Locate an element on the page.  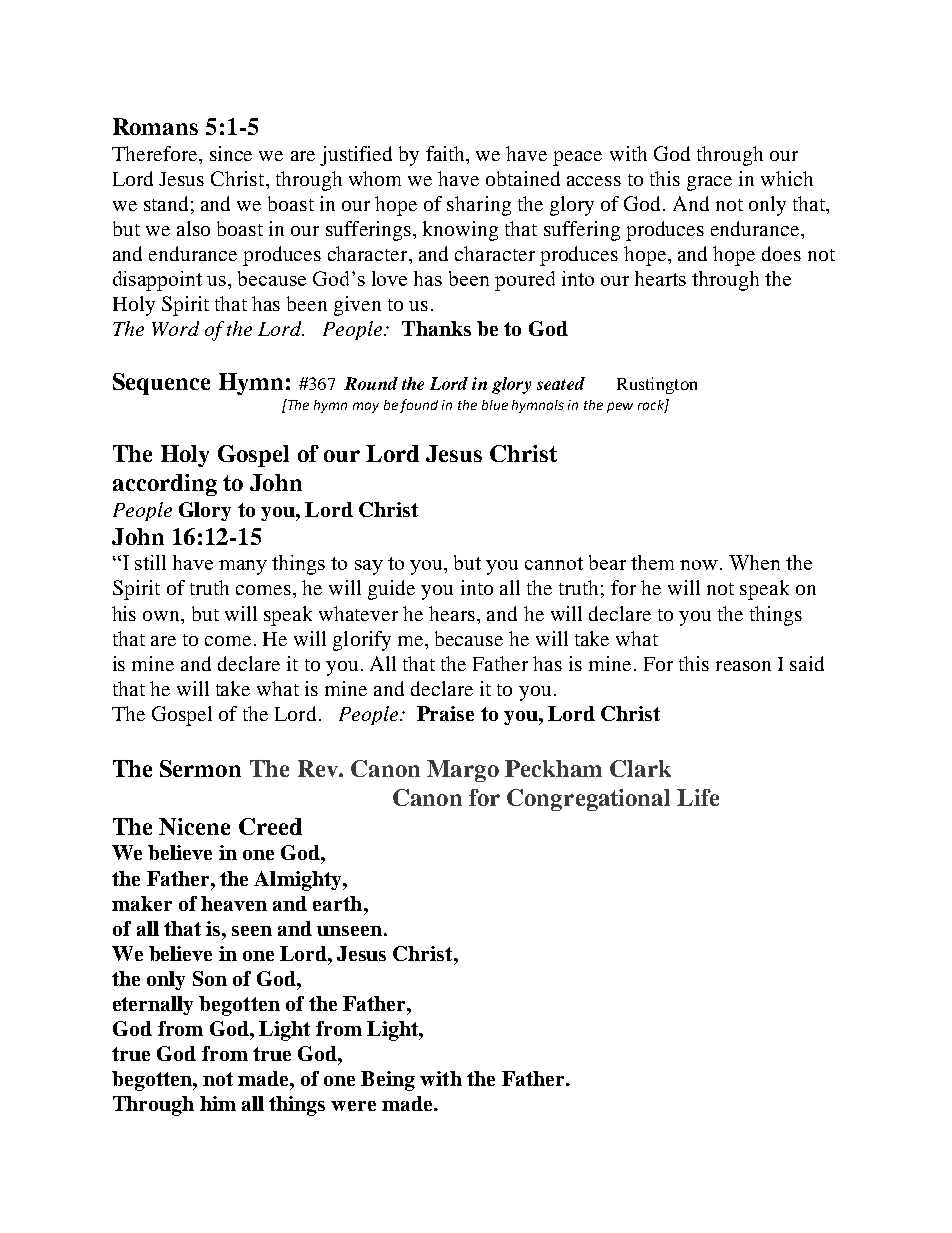
since is located at coordinates (231, 153).
